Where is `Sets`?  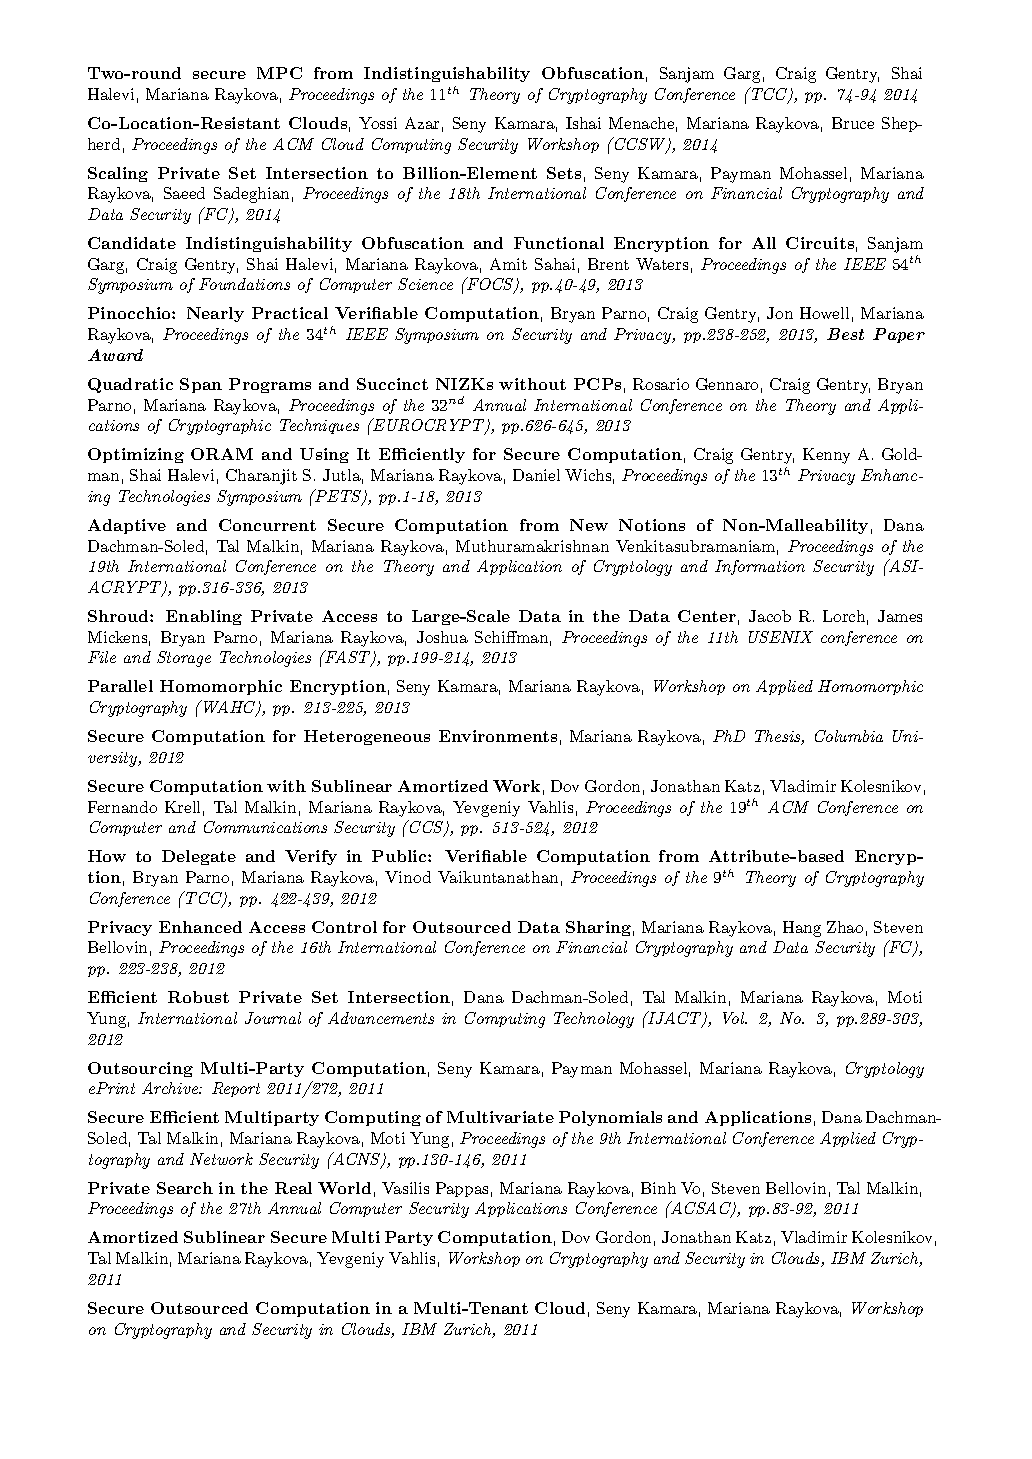 Sets is located at coordinates (564, 173).
